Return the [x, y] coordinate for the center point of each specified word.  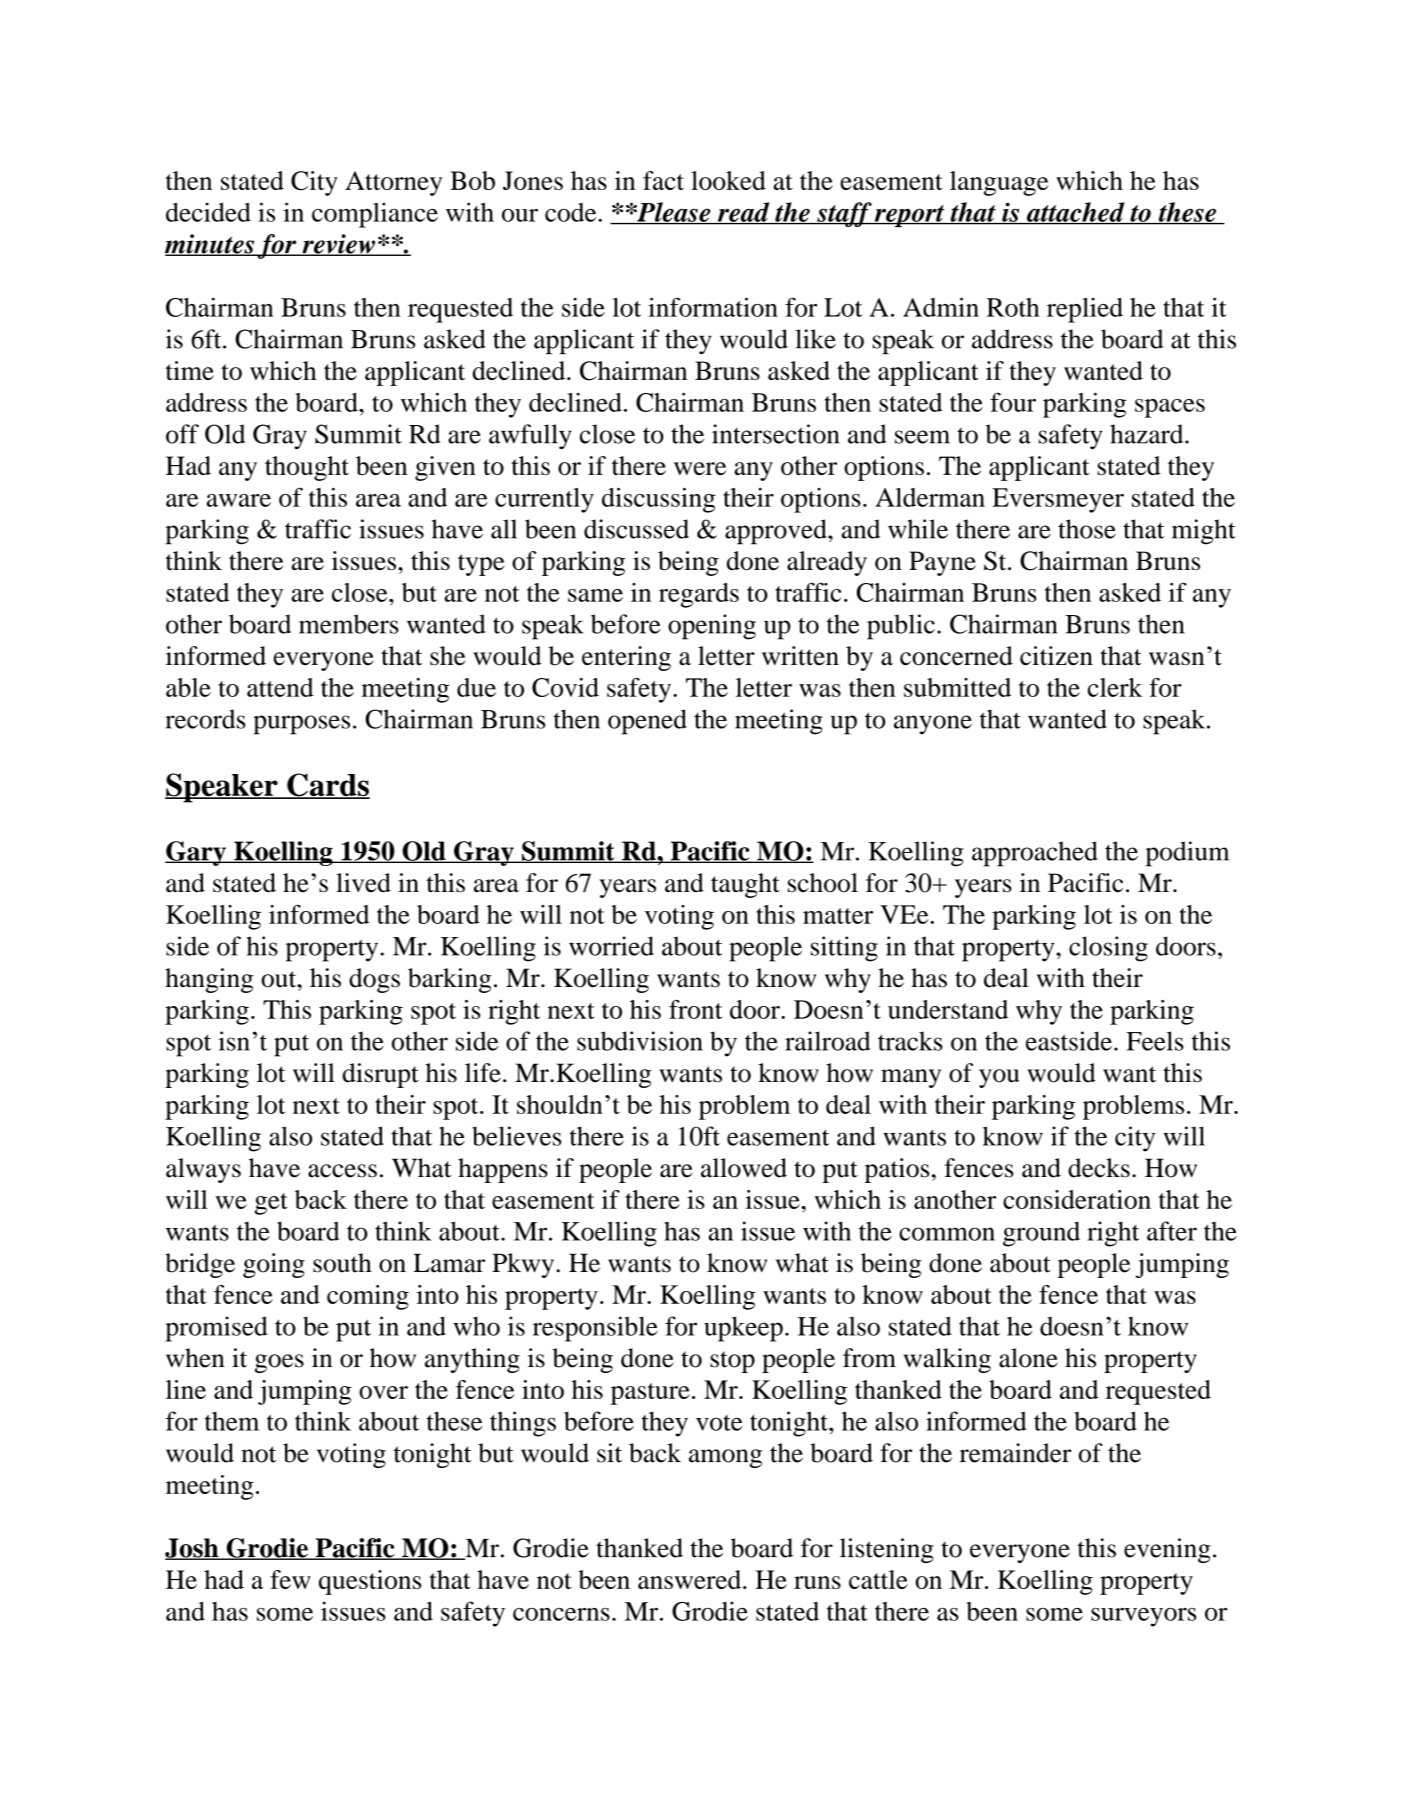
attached [1076, 213]
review [339, 245]
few [290, 1579]
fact [663, 180]
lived [363, 883]
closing [1108, 949]
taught [745, 885]
